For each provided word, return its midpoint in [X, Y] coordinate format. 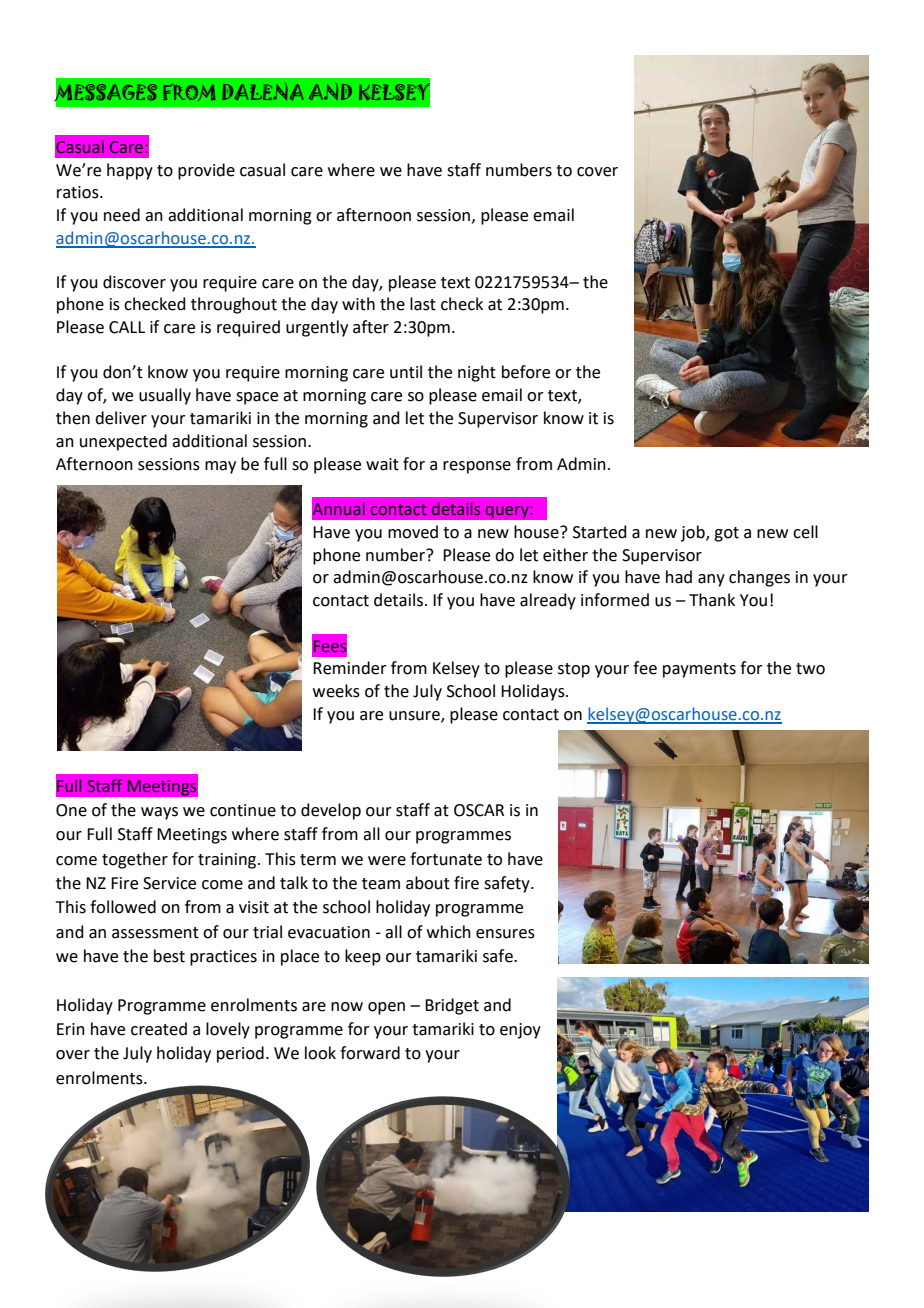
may [220, 467]
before [526, 372]
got [726, 534]
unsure [415, 717]
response [477, 467]
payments [699, 670]
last [423, 304]
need [122, 215]
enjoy [520, 1031]
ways [159, 813]
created [159, 1029]
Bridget [452, 1006]
